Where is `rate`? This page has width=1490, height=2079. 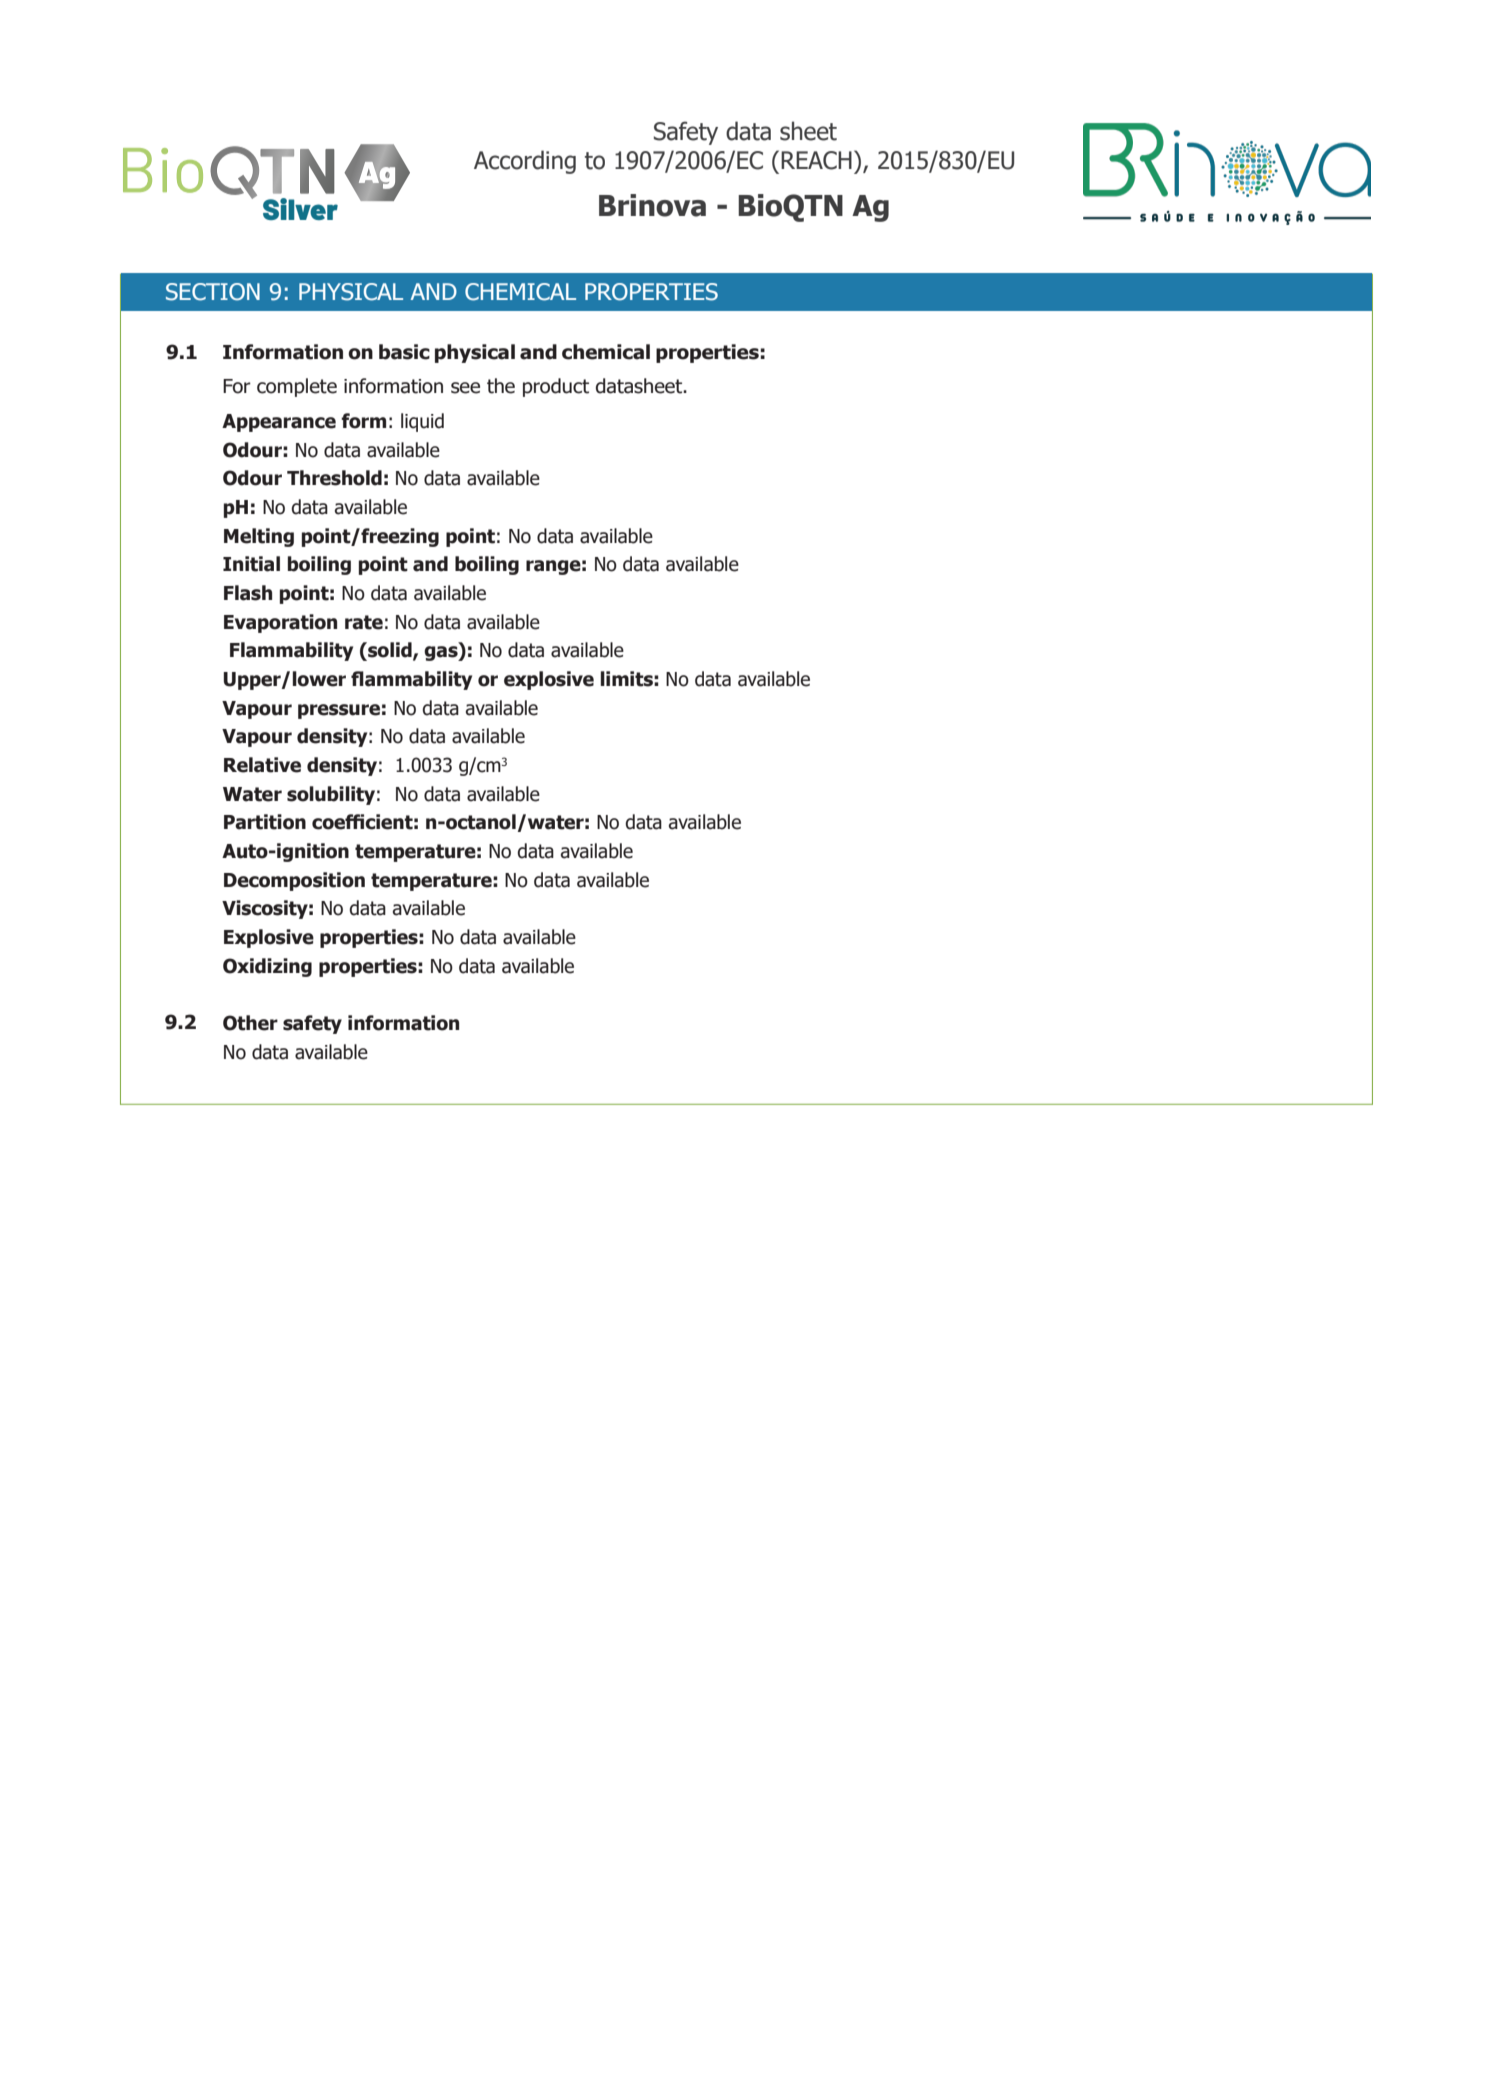
rate is located at coordinates (364, 622).
